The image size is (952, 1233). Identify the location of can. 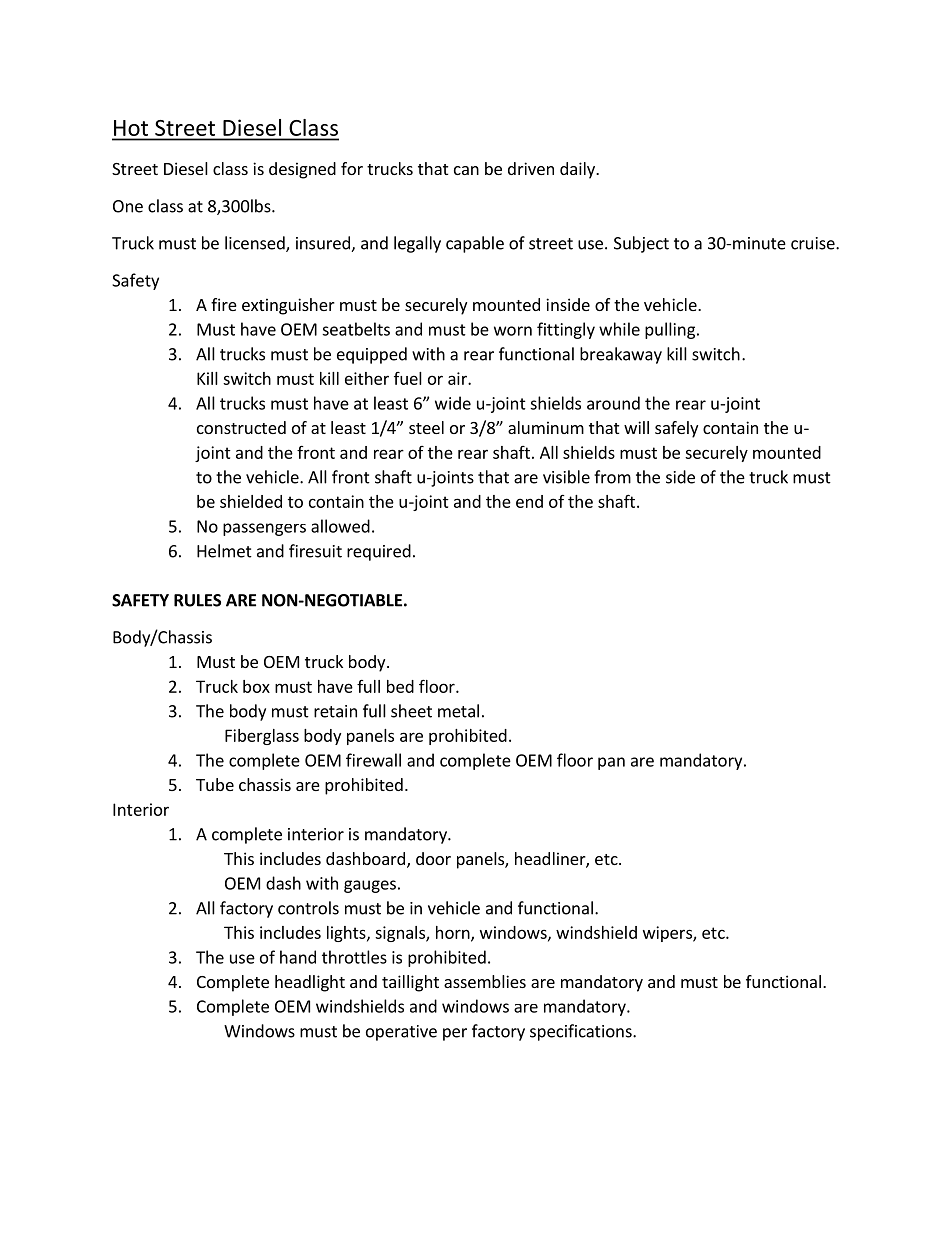
(466, 170).
